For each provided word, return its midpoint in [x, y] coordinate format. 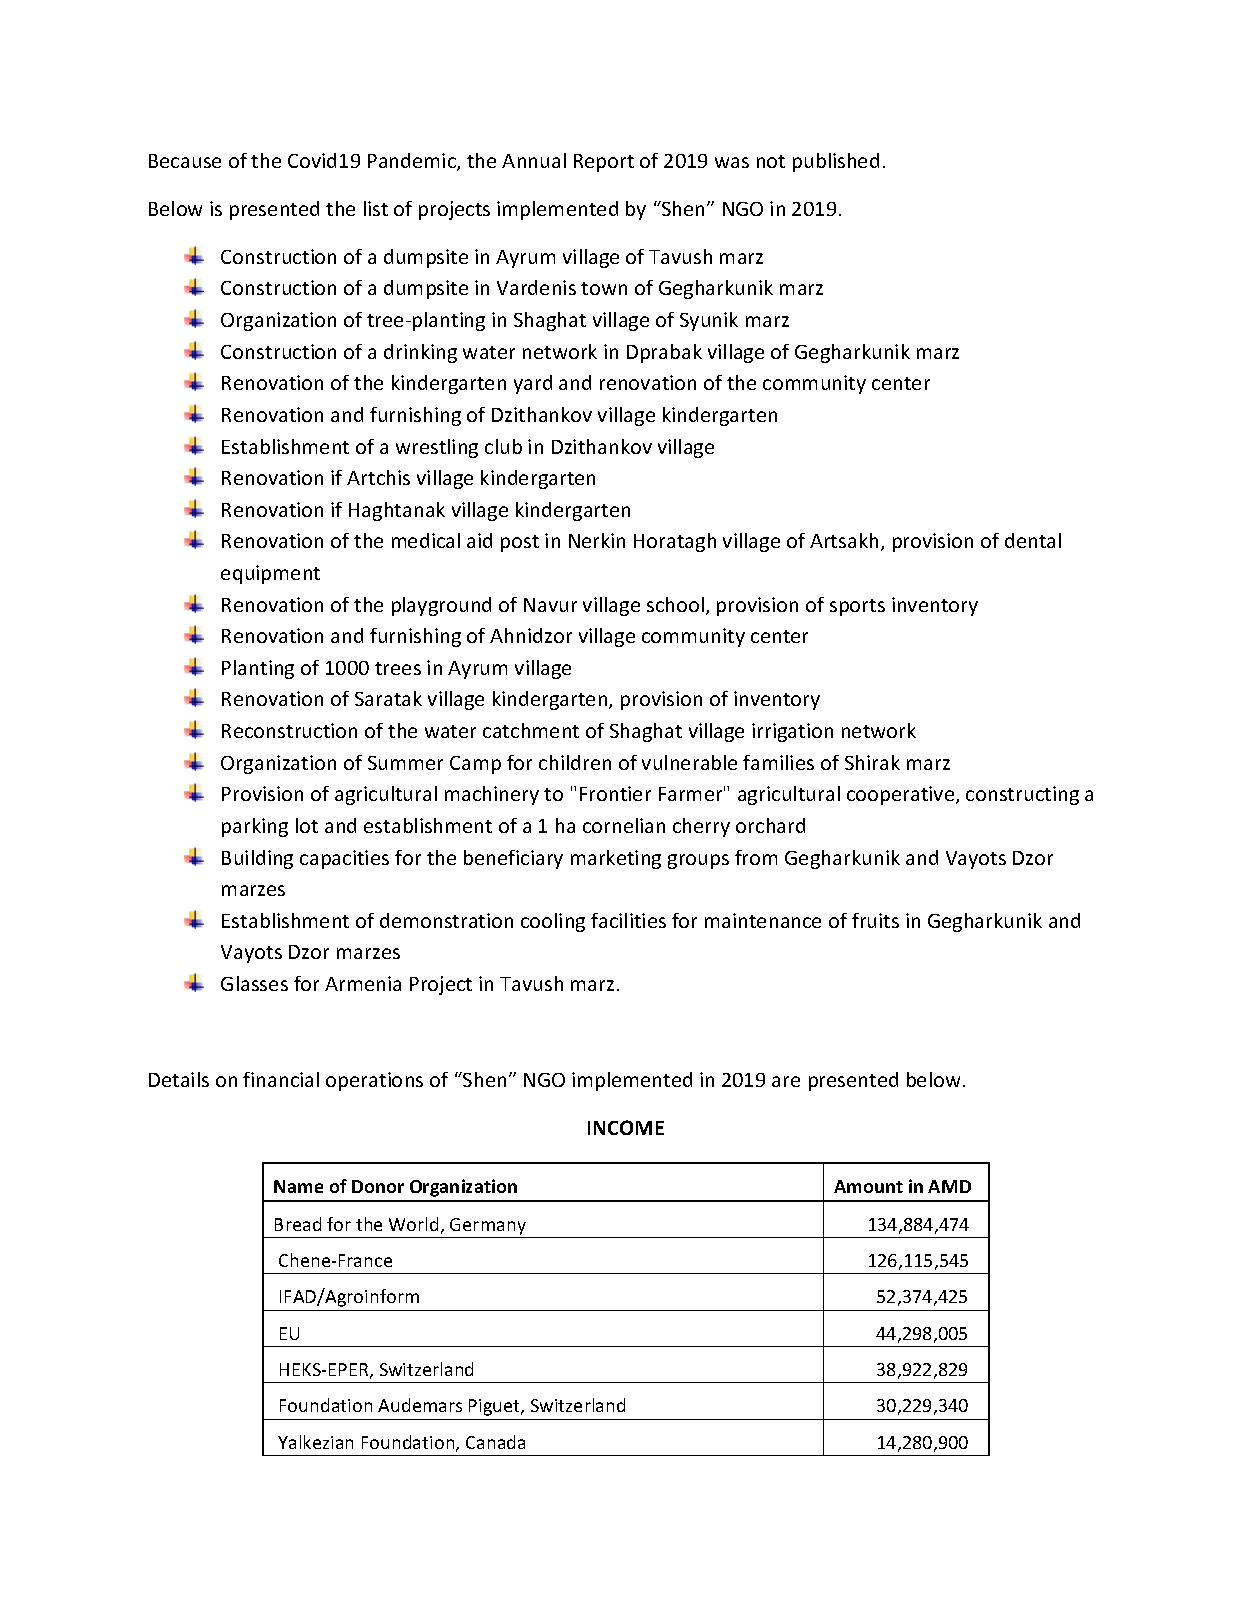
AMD [949, 1186]
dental [1033, 540]
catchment [531, 730]
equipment [270, 574]
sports [857, 607]
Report [604, 163]
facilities [628, 920]
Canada [495, 1442]
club [503, 446]
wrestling [437, 448]
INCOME [626, 1127]
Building [257, 859]
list [376, 208]
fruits [875, 920]
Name [298, 1186]
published [836, 162]
